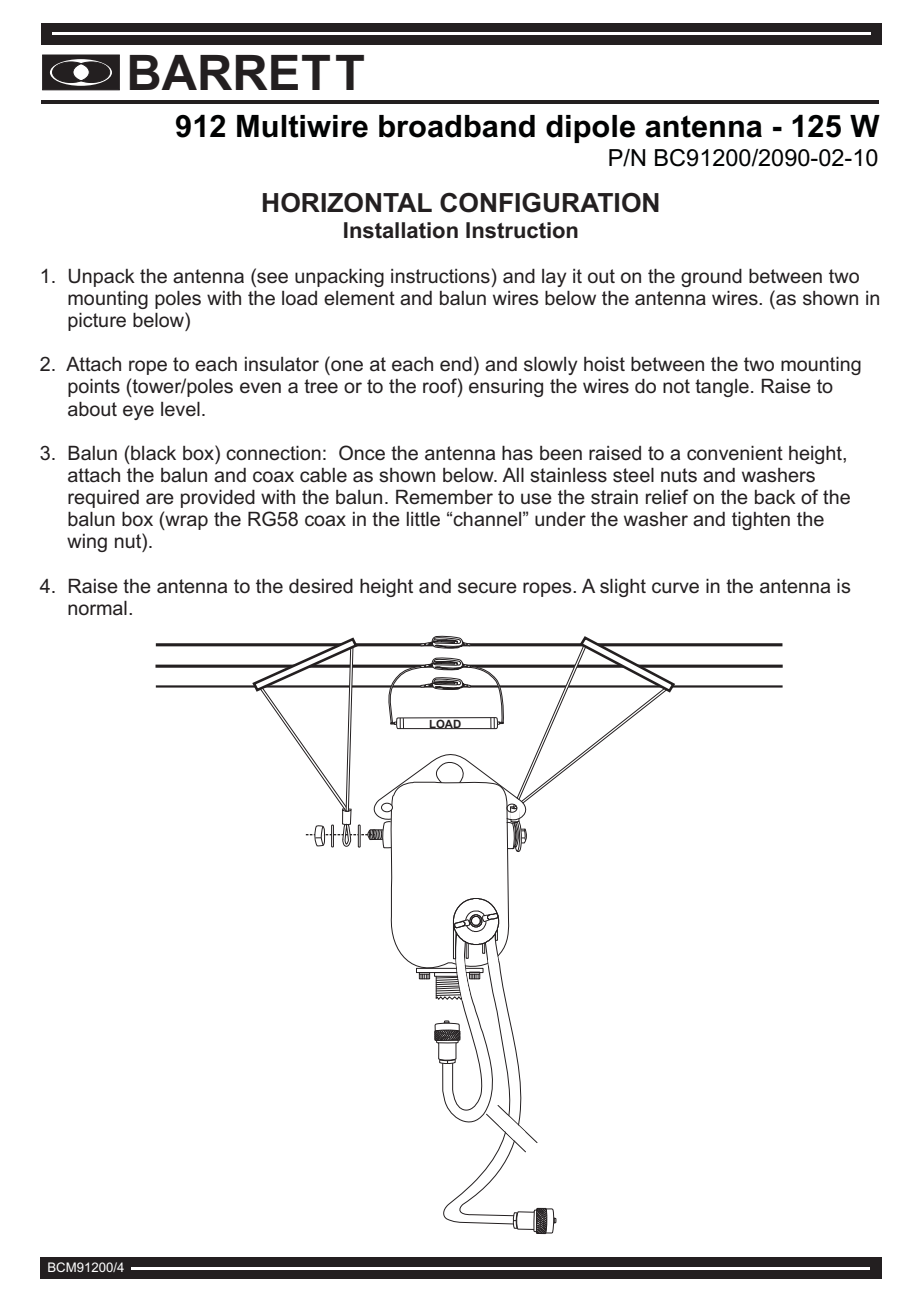  I want to click on nuts, so click(679, 475).
